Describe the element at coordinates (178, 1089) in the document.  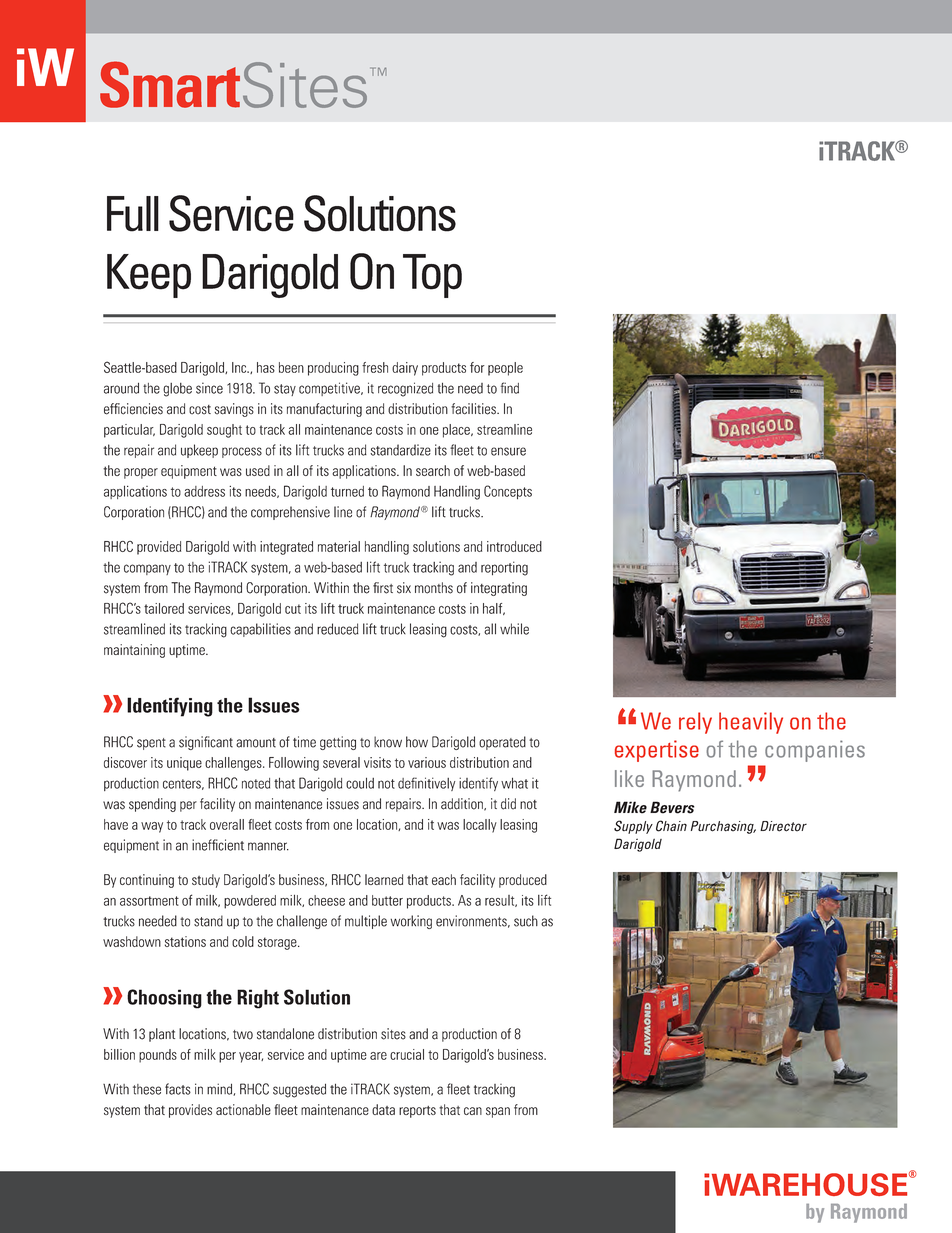
I see `facts` at that location.
